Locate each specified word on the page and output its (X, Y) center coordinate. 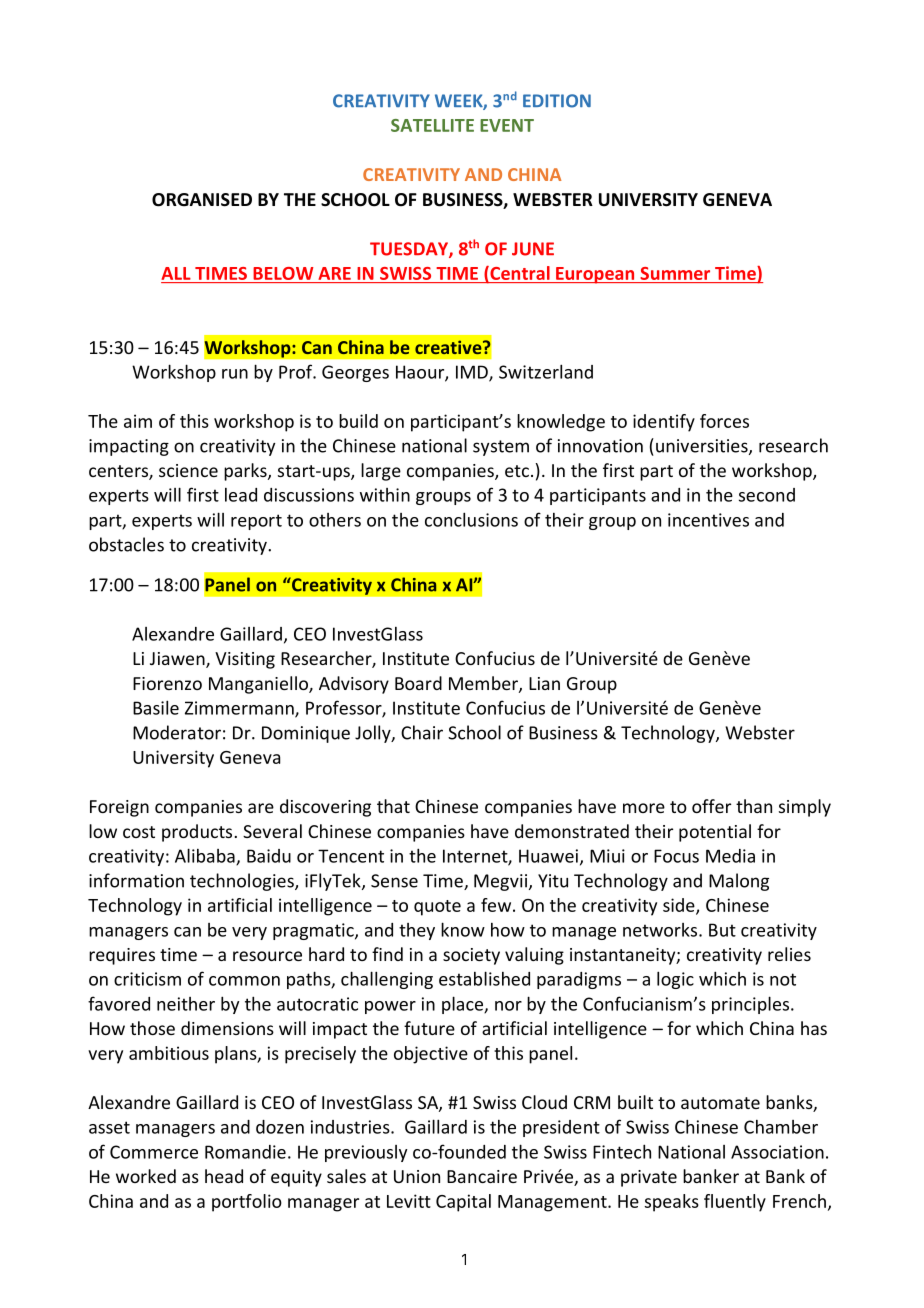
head (224, 1176)
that (393, 806)
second (767, 495)
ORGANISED (202, 200)
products (197, 833)
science (188, 470)
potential (715, 833)
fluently (735, 1203)
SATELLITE (432, 125)
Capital (463, 1203)
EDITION (557, 101)
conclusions (471, 519)
